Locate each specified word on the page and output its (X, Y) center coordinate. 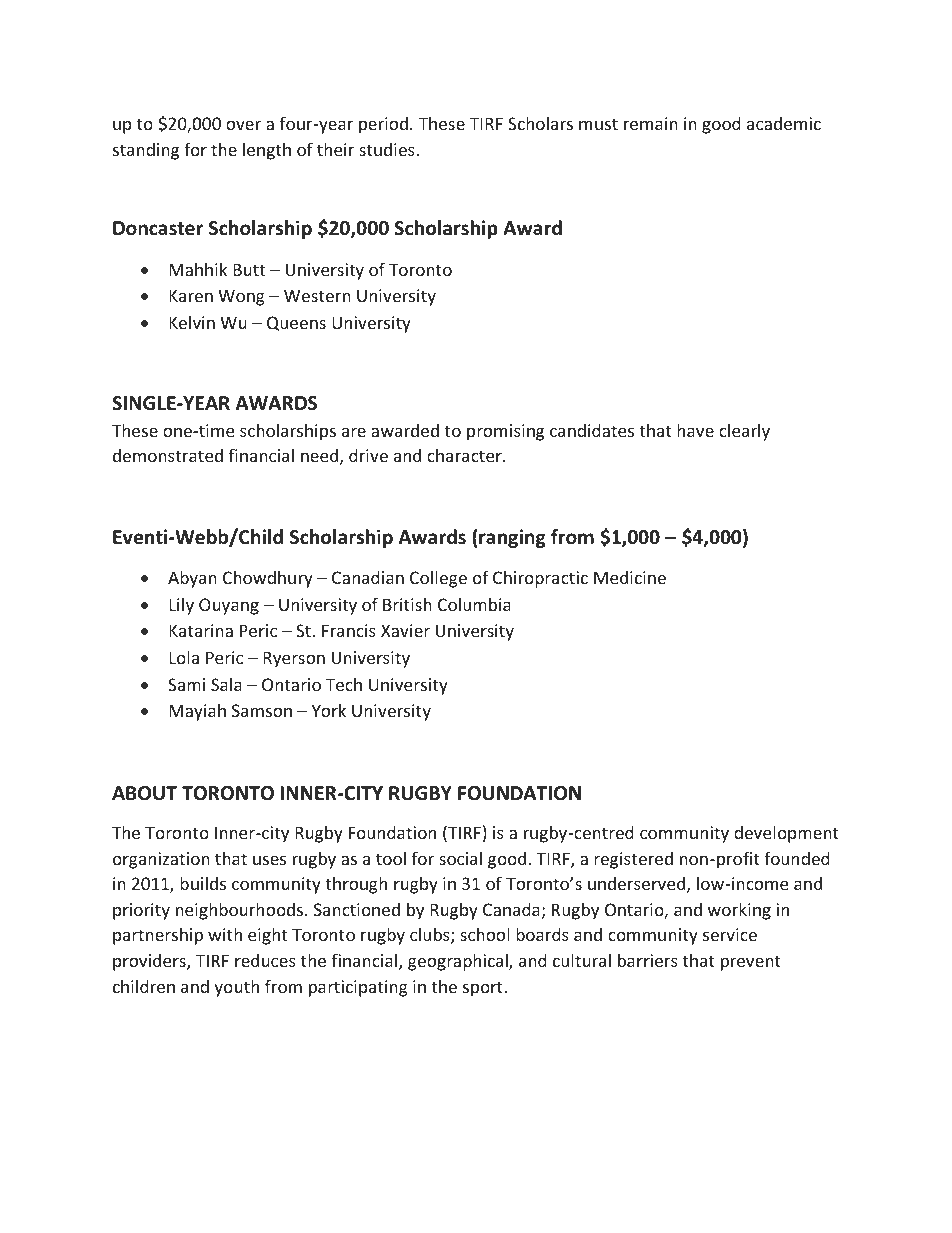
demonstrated (168, 455)
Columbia (474, 604)
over (243, 125)
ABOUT (144, 793)
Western (317, 295)
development (786, 834)
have (695, 430)
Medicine (630, 577)
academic (784, 123)
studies (388, 149)
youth (236, 988)
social (460, 858)
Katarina (201, 630)
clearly (744, 432)
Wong (241, 297)
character (465, 455)
